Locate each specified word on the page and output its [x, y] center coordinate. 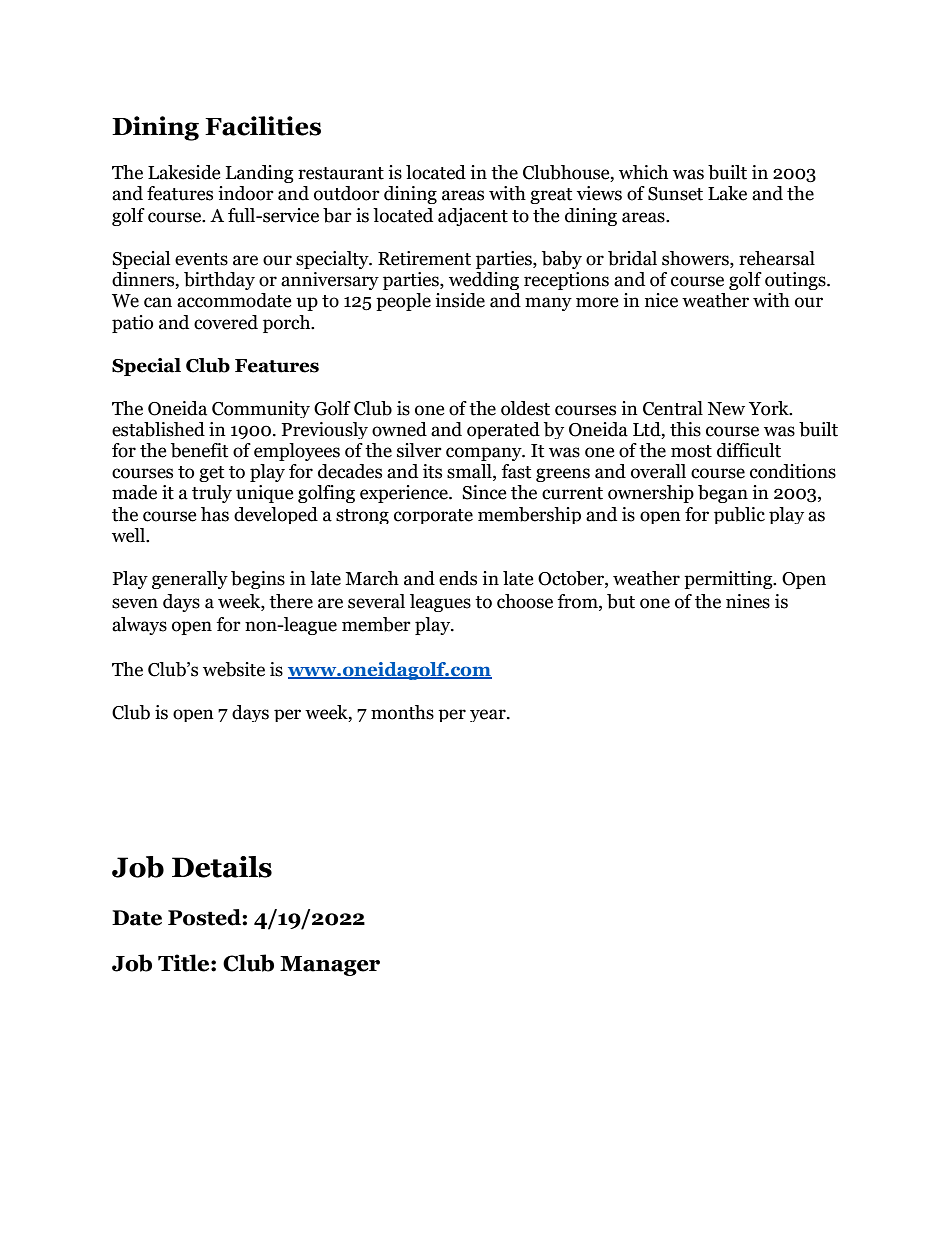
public [739, 515]
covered [226, 322]
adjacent [473, 217]
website [234, 669]
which [643, 172]
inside [460, 300]
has [215, 514]
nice [661, 300]
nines [748, 601]
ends [458, 578]
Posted [205, 917]
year [489, 715]
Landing [260, 174]
